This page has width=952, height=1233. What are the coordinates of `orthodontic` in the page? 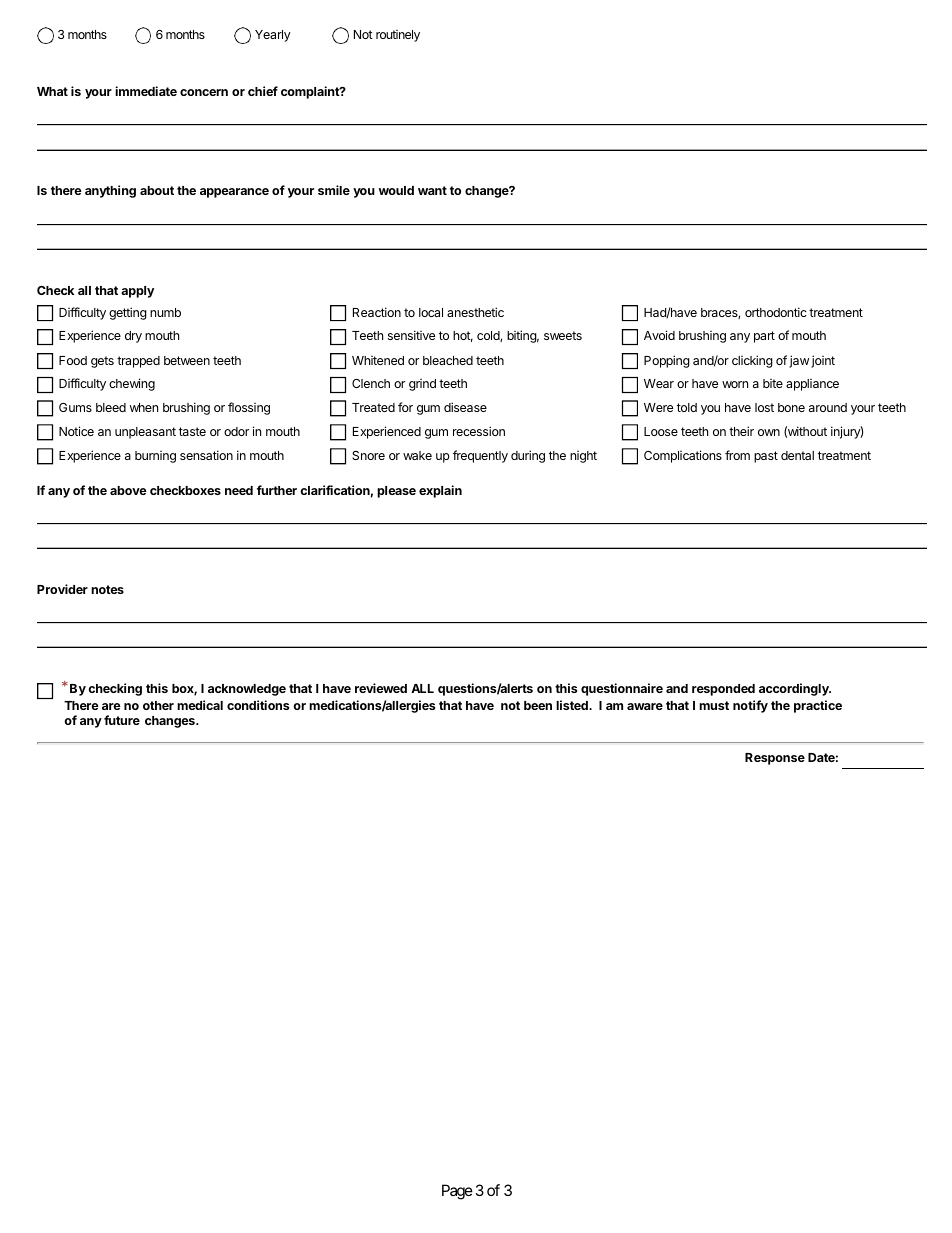 It's located at (776, 312).
